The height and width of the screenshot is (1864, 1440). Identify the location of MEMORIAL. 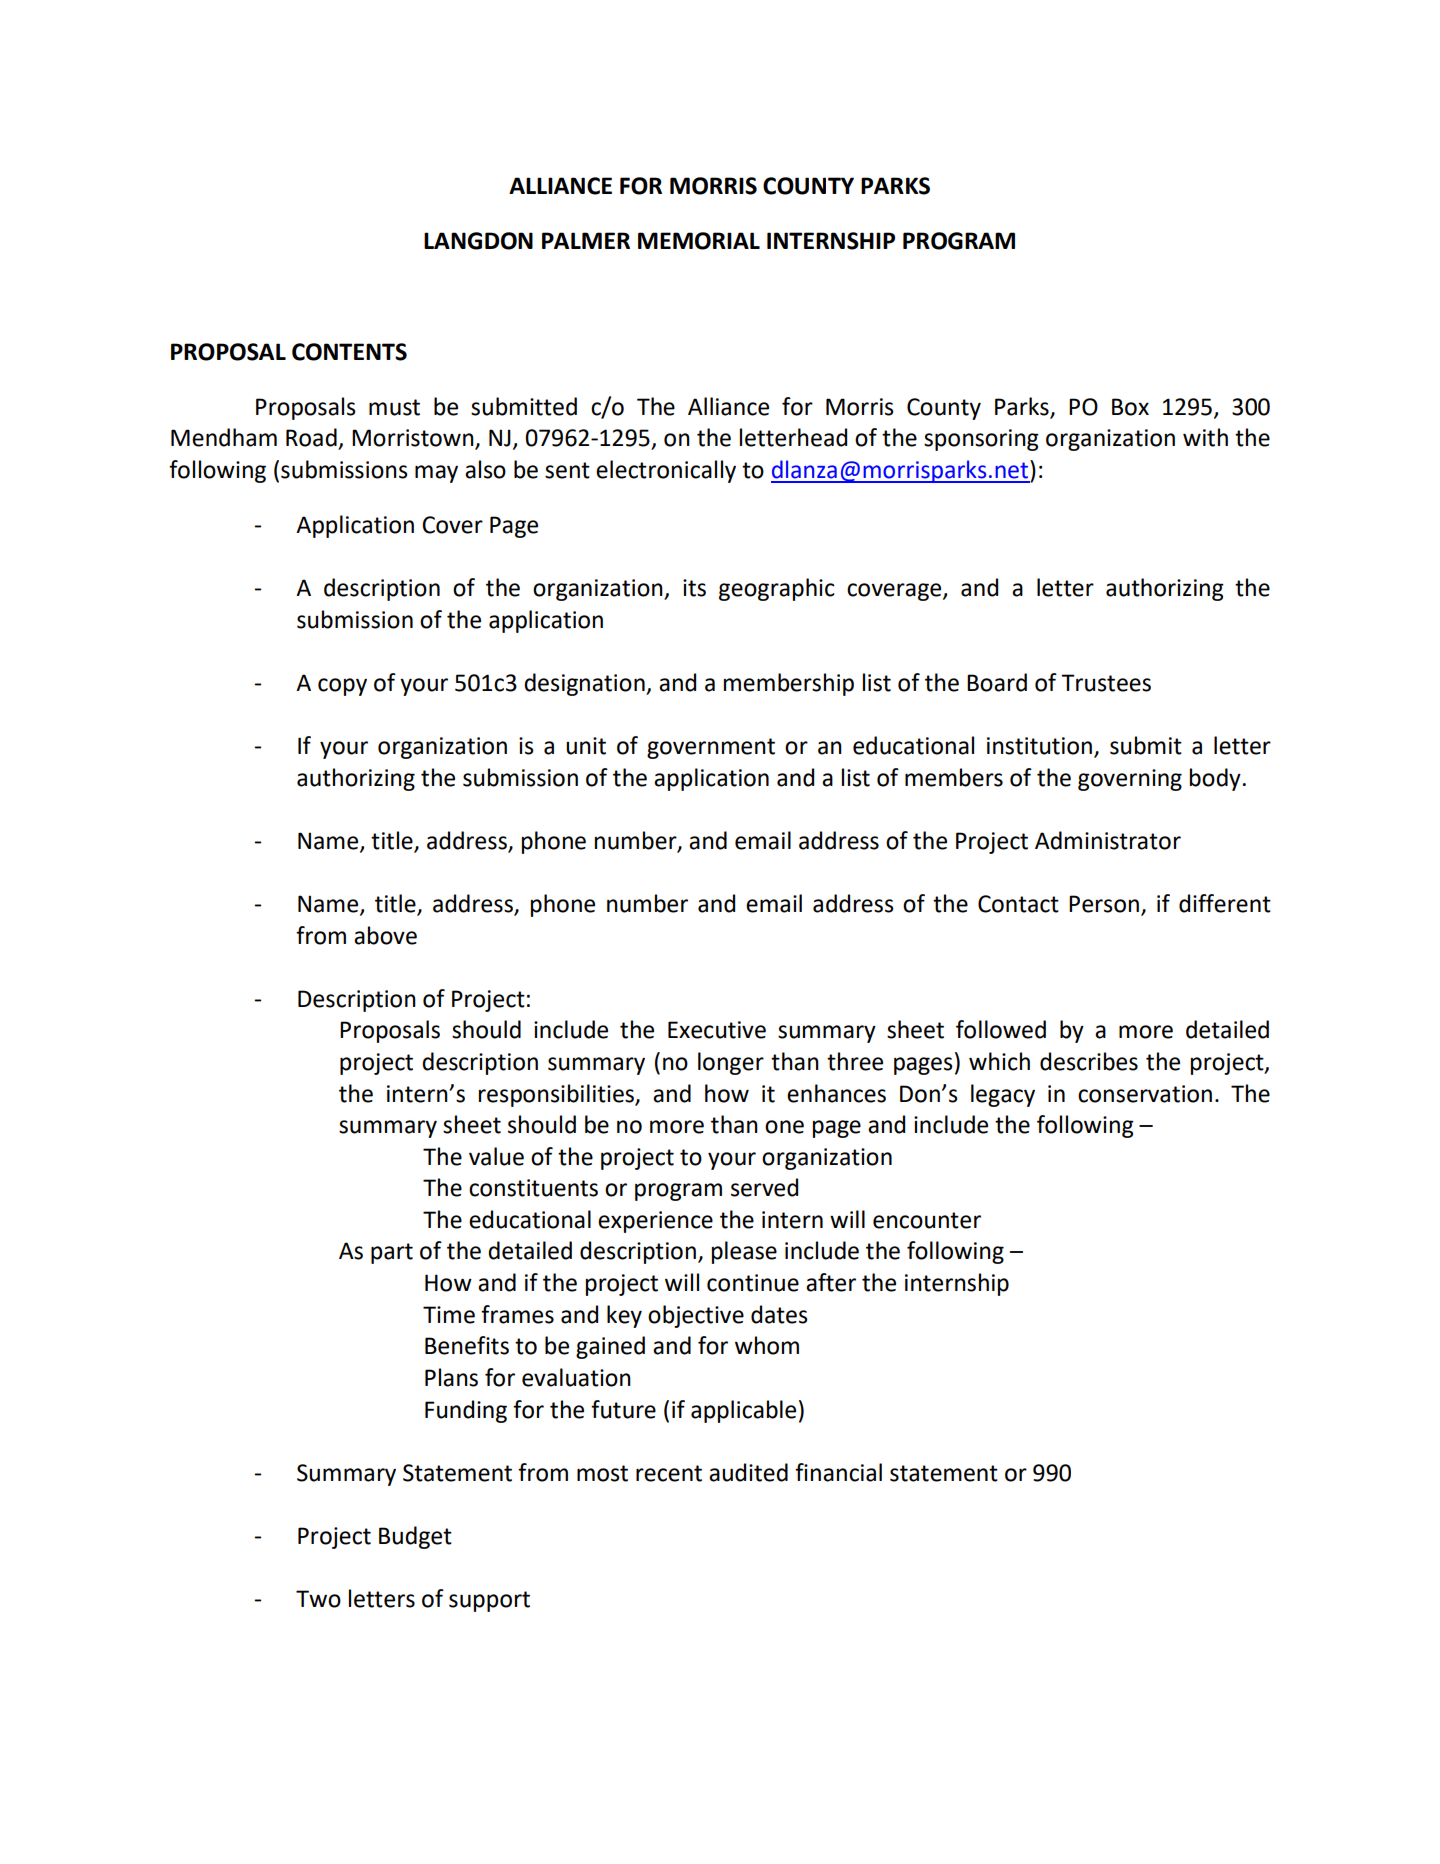
(699, 241).
